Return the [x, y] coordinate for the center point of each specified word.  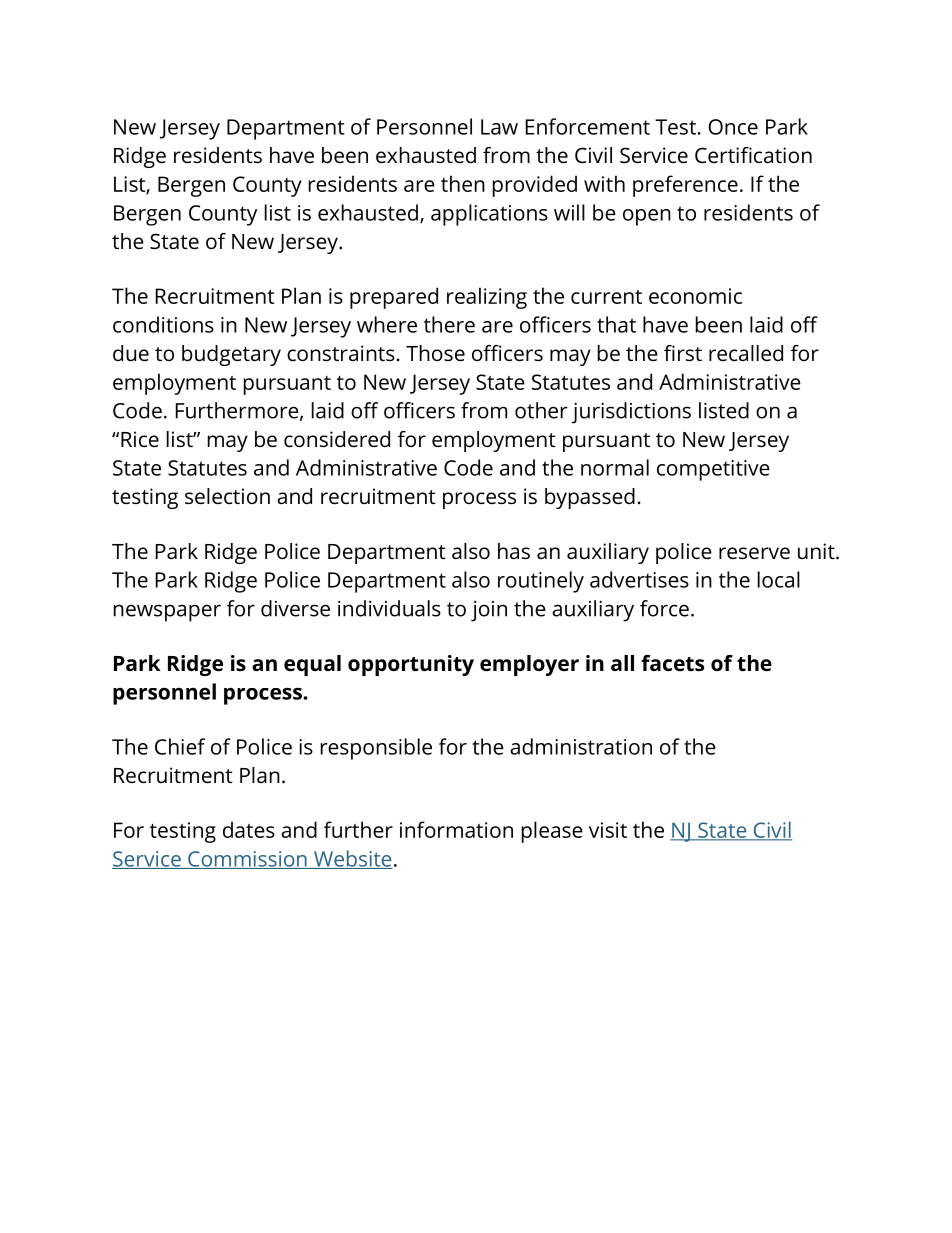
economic [695, 296]
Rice [140, 439]
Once [733, 127]
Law [499, 127]
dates [249, 829]
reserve [754, 553]
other [541, 410]
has [514, 551]
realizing [487, 298]
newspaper [167, 613]
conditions [163, 324]
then [463, 183]
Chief [180, 746]
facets [672, 663]
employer [529, 665]
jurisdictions [631, 413]
